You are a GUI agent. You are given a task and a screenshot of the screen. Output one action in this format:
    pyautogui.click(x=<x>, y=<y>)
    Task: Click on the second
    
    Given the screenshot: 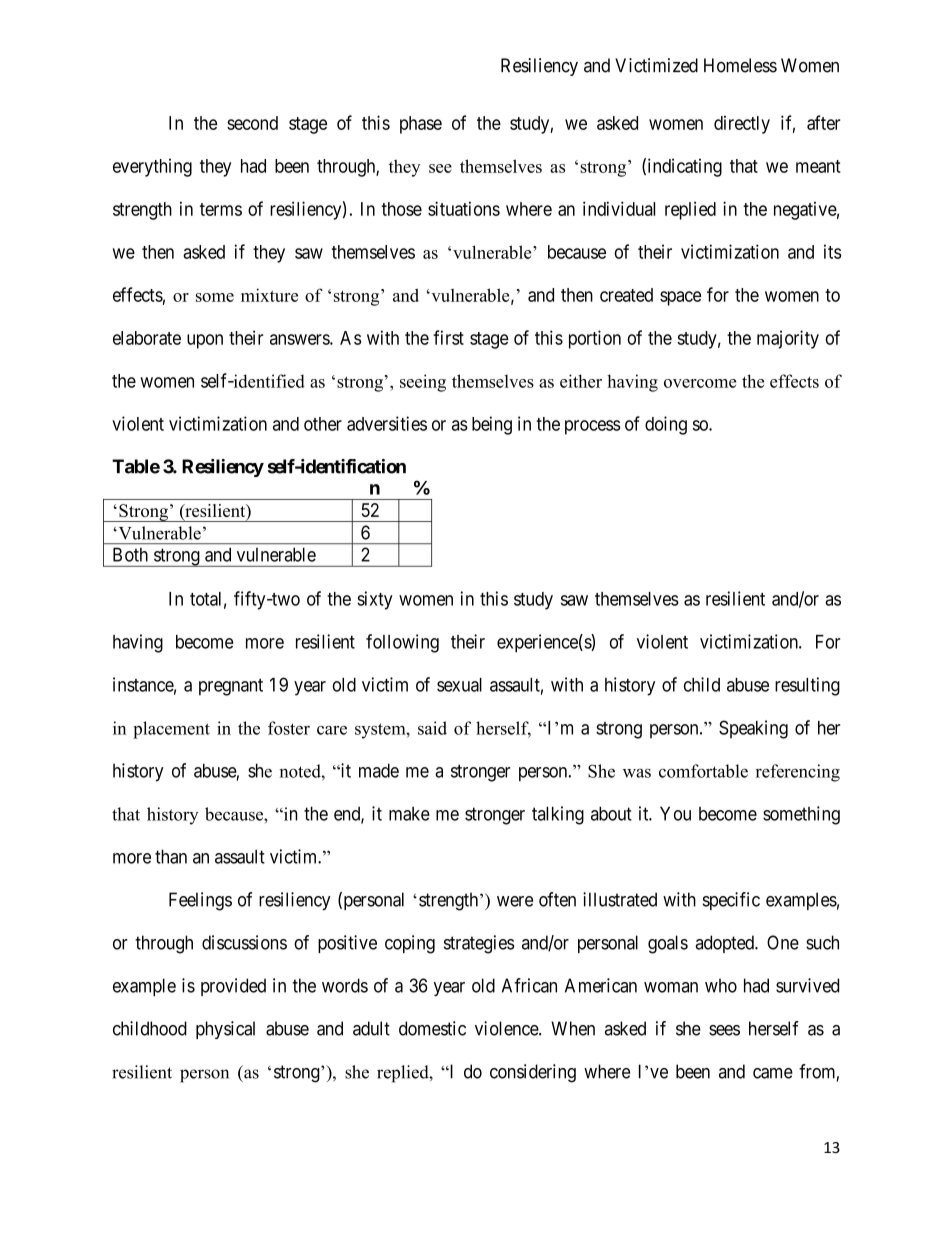 What is the action you would take?
    pyautogui.click(x=252, y=123)
